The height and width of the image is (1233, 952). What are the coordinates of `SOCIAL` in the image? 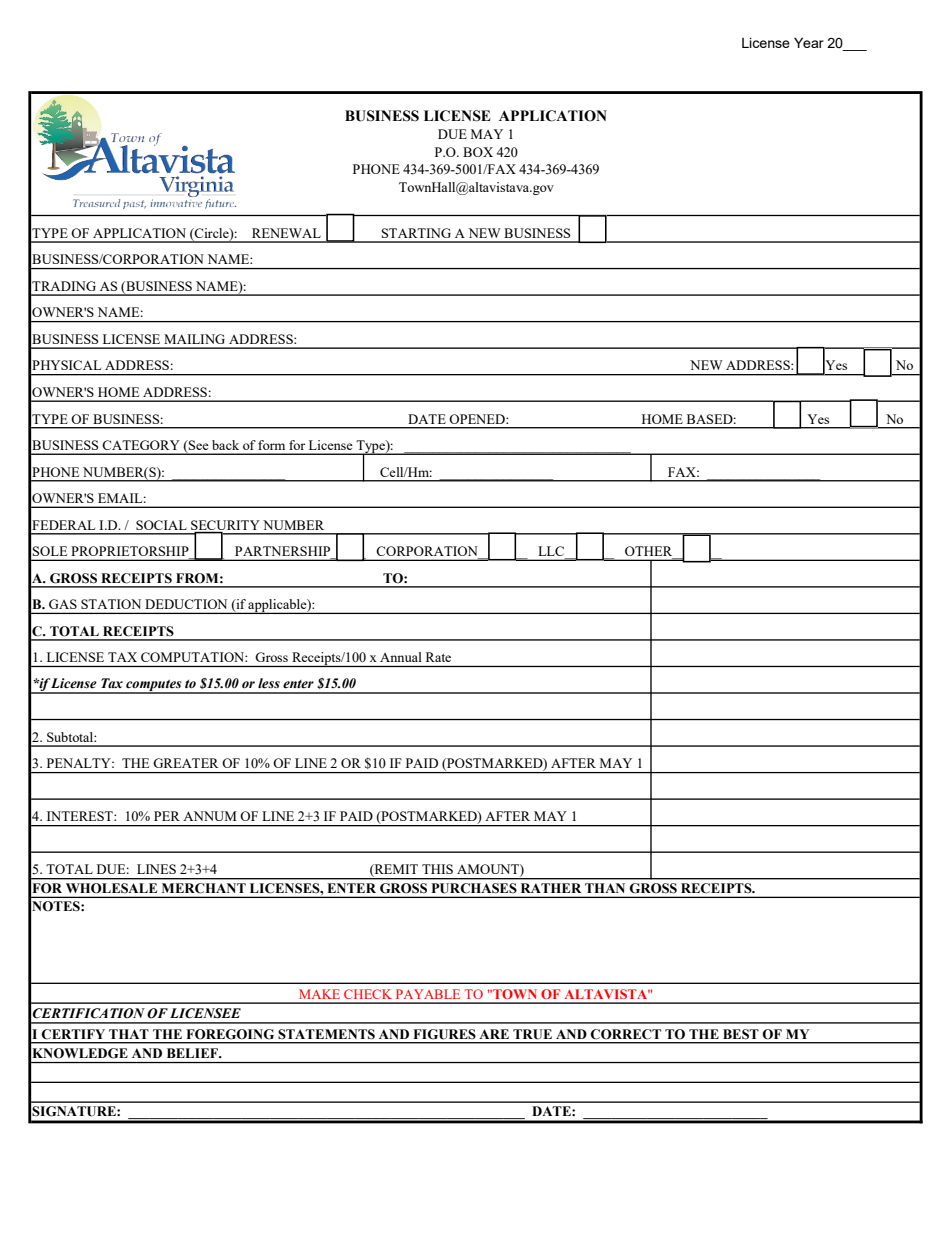 It's located at (161, 525).
